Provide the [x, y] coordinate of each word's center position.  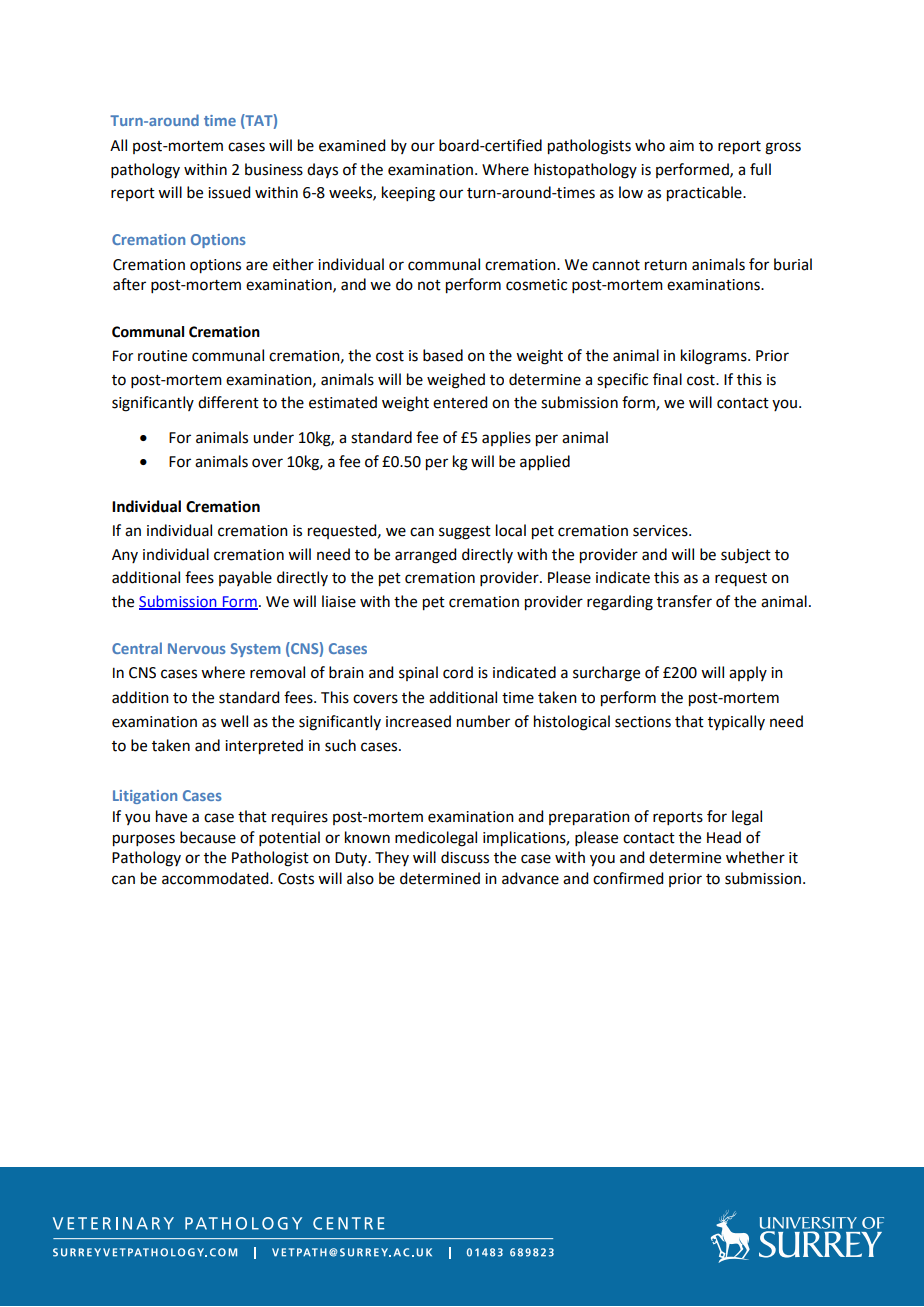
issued [229, 192]
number [483, 721]
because [208, 837]
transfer [684, 601]
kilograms [715, 357]
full [760, 169]
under [273, 437]
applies [506, 438]
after [129, 284]
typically [736, 722]
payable [245, 578]
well [234, 721]
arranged [425, 556]
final [667, 379]
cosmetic [536, 285]
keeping [408, 194]
